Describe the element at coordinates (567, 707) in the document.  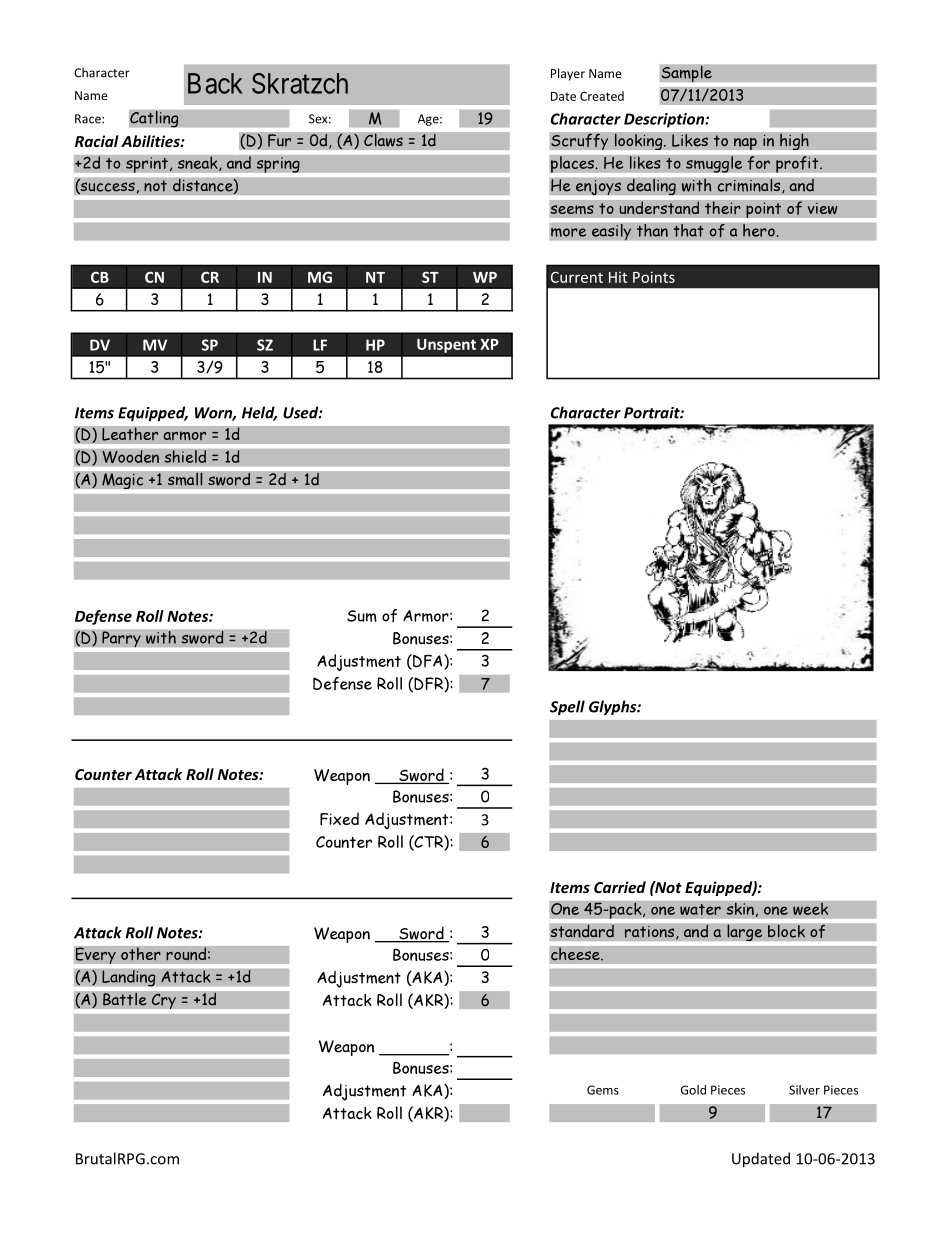
I see `Spell` at that location.
